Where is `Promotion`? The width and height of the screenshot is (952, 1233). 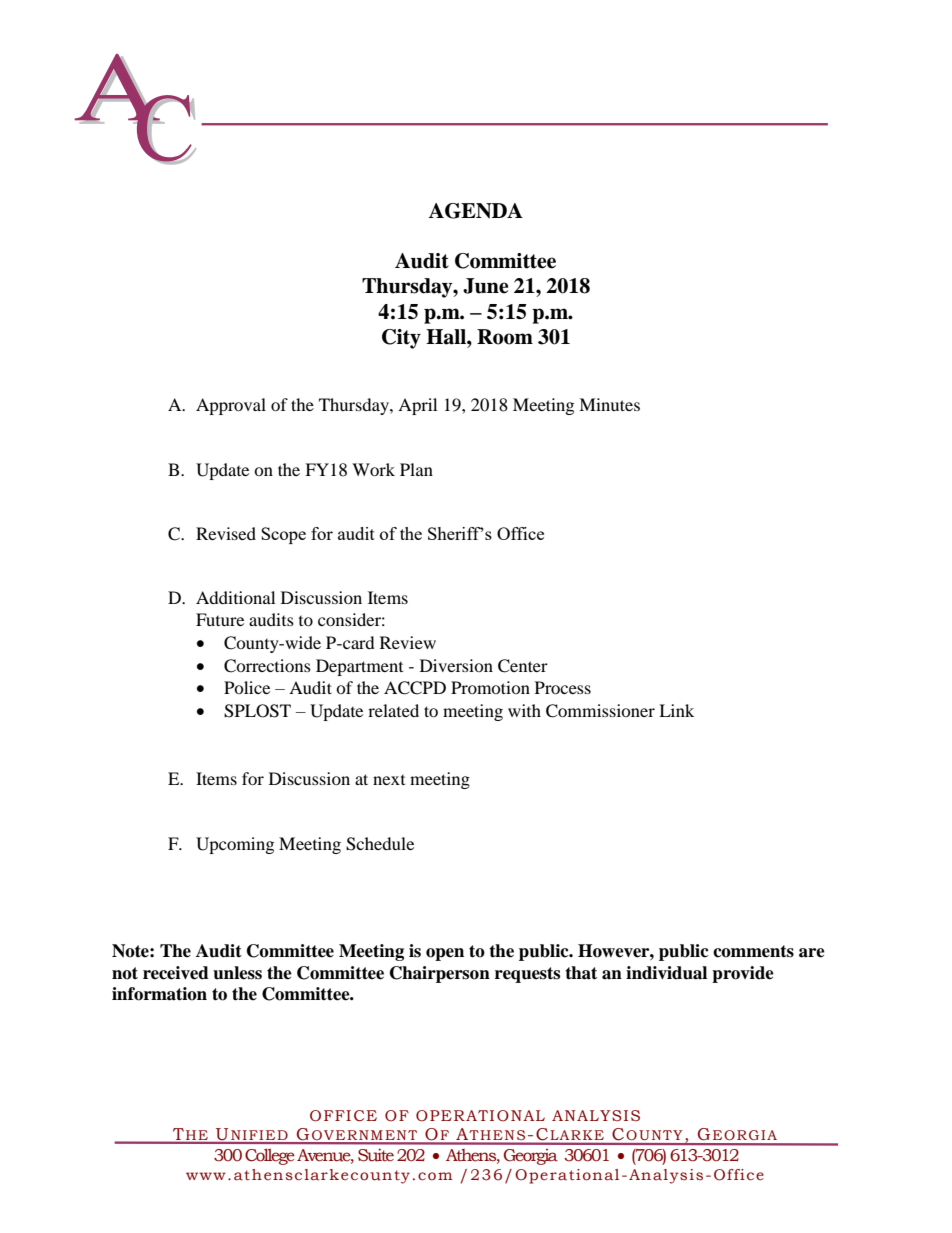 Promotion is located at coordinates (490, 687).
